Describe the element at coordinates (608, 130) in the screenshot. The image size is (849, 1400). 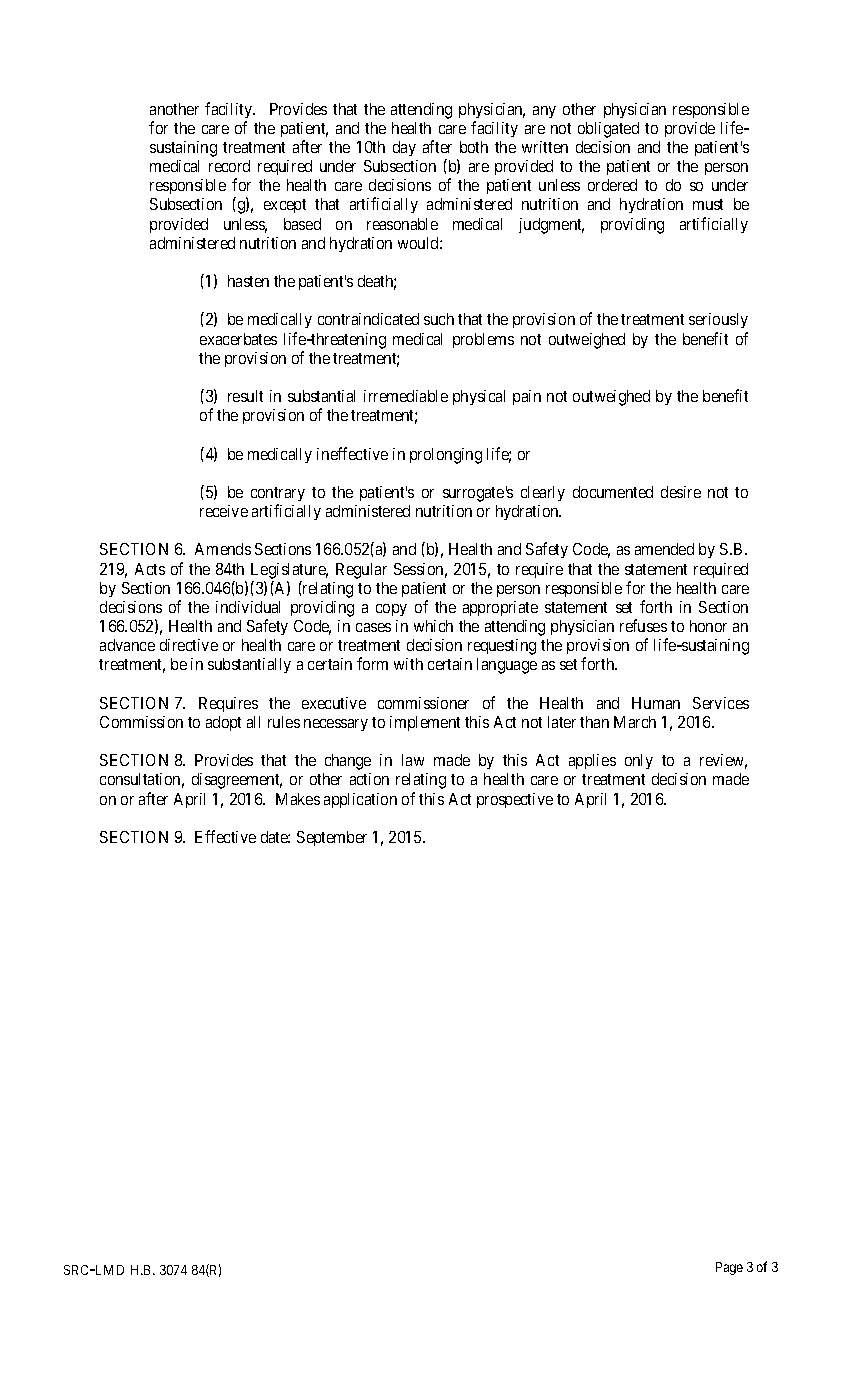
I see `obligated` at that location.
